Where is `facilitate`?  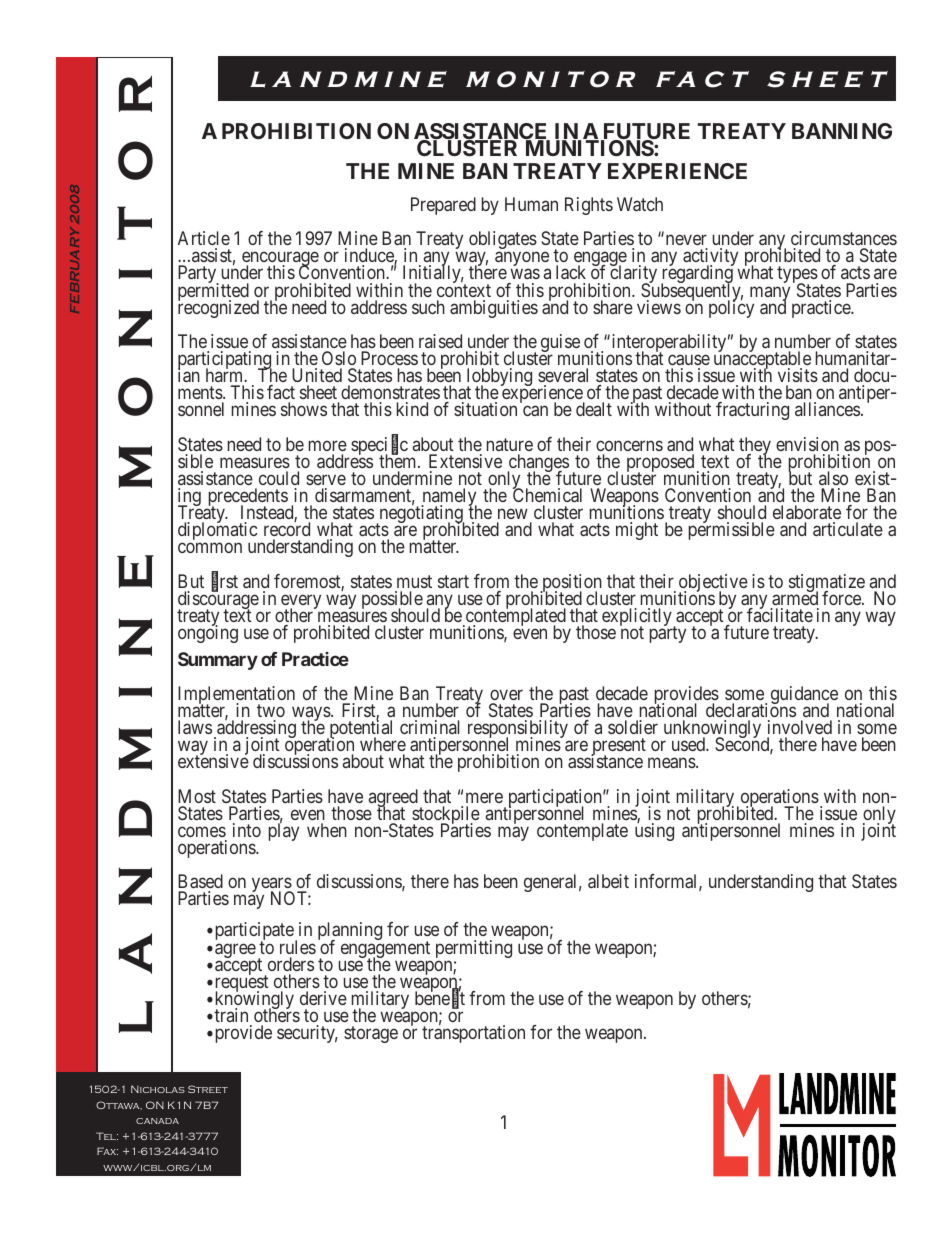
facilitate is located at coordinates (780, 614).
